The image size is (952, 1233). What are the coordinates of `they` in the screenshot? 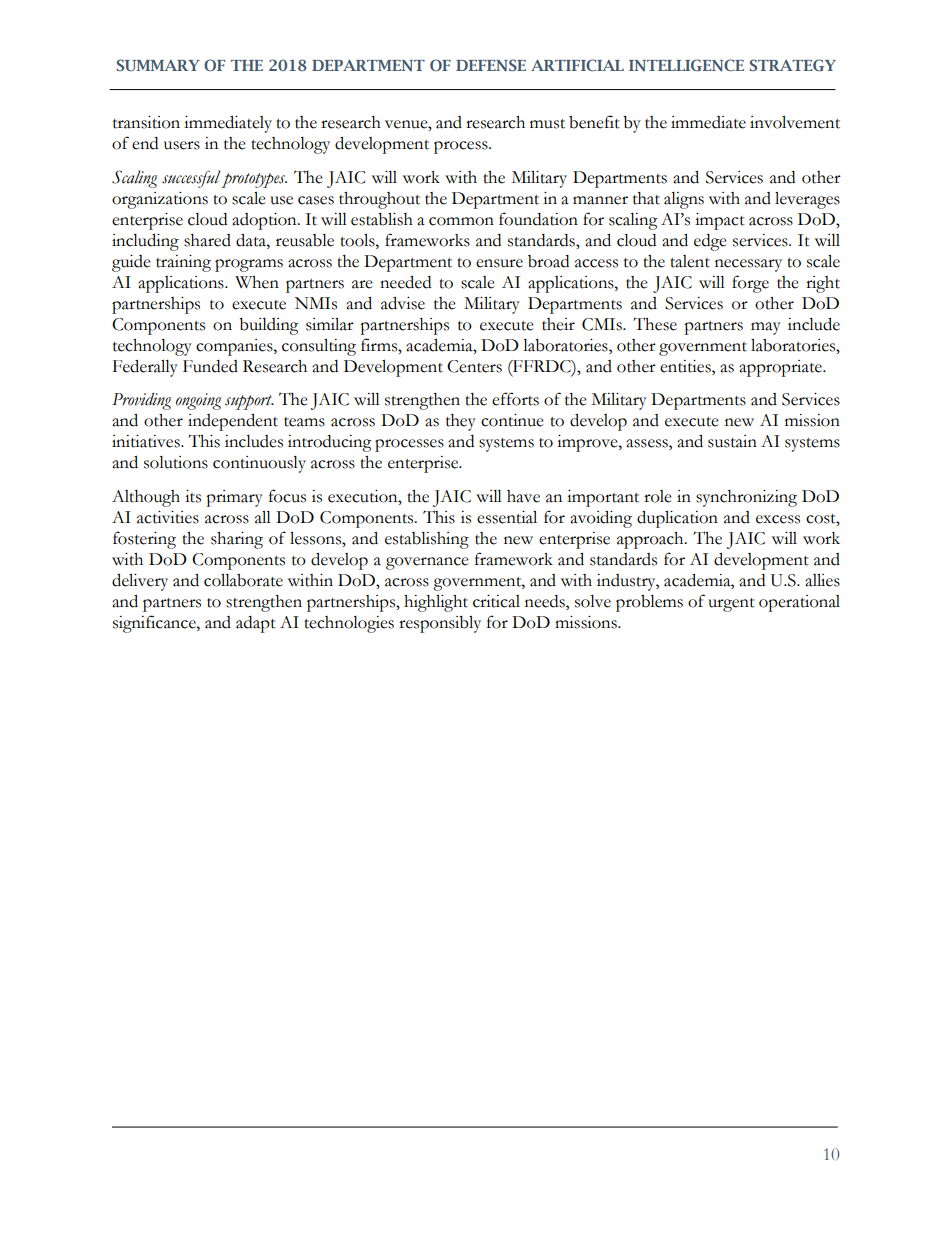 It's located at (461, 422).
